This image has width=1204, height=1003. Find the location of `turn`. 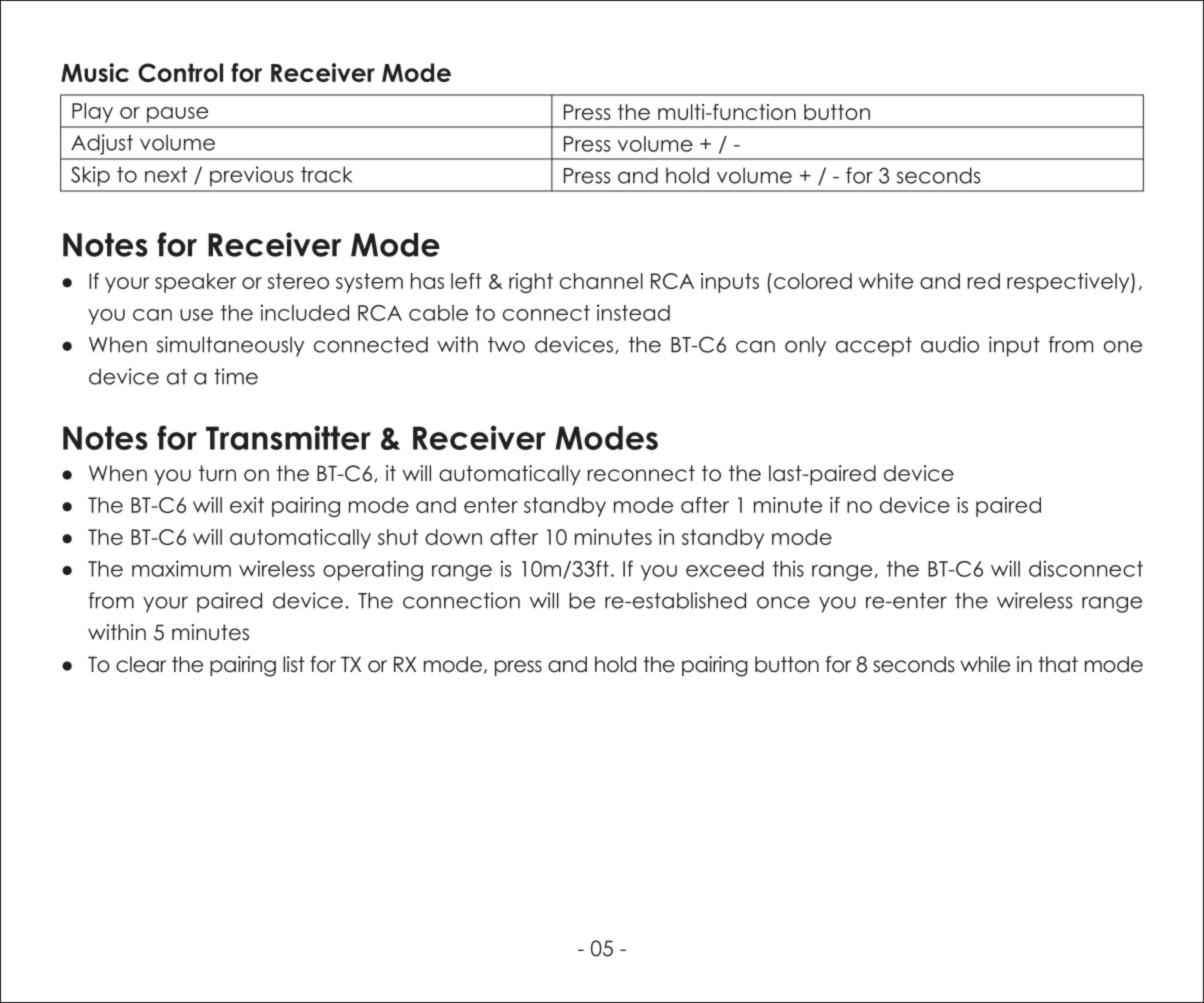

turn is located at coordinates (217, 473).
